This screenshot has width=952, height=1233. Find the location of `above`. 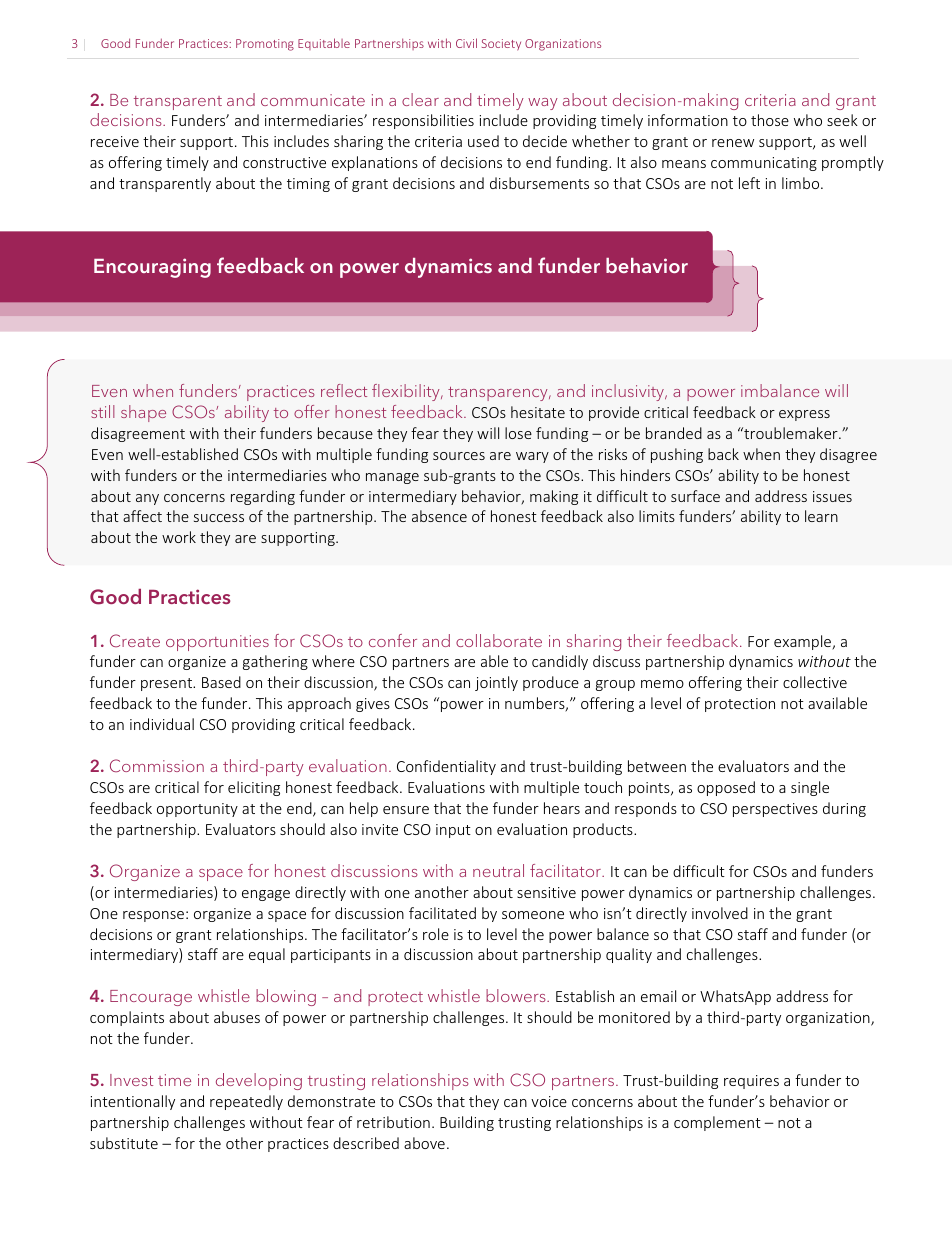

above is located at coordinates (424, 1143).
